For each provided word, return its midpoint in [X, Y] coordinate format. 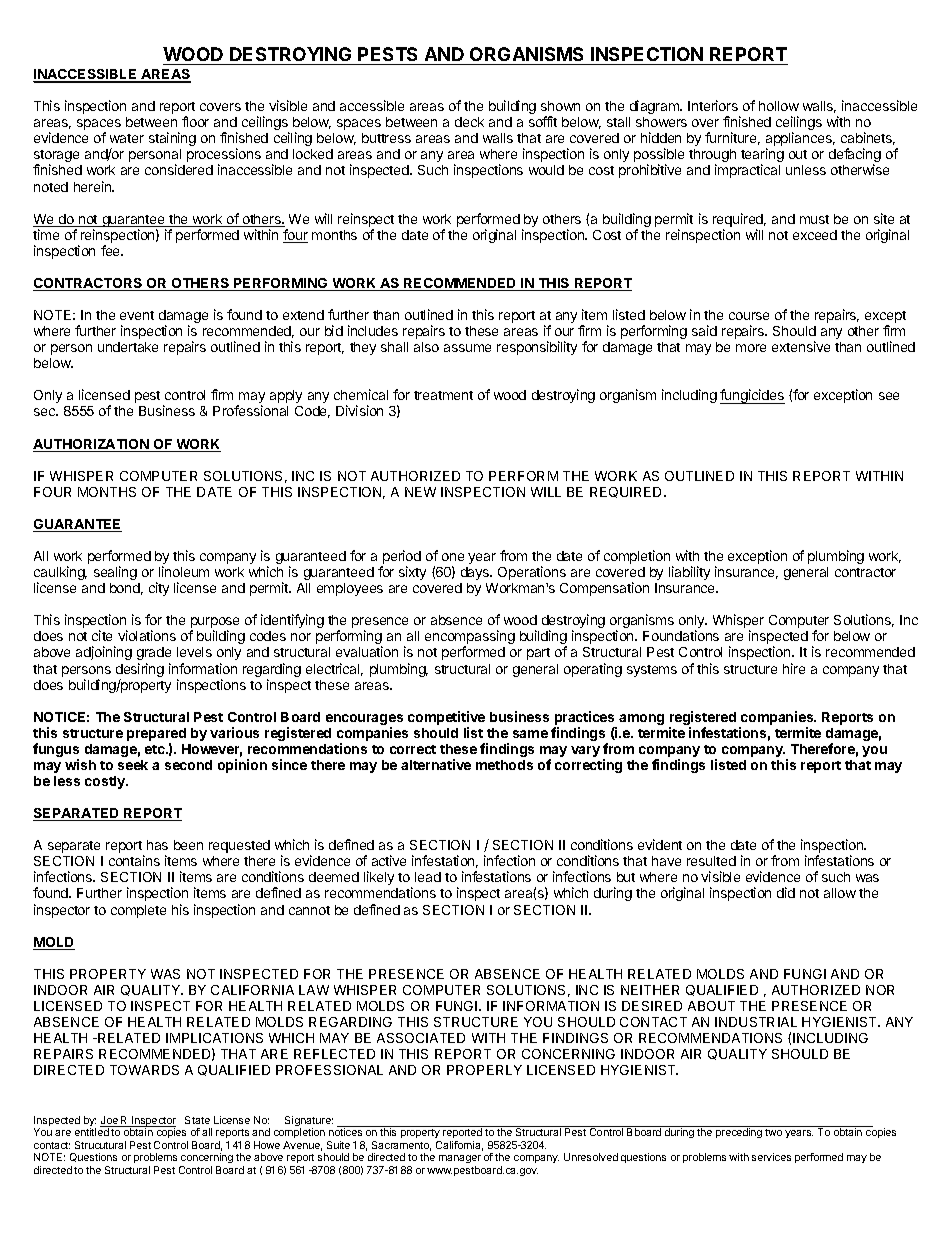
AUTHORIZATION [92, 445]
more [751, 348]
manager [460, 1159]
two [773, 1132]
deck [469, 122]
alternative [436, 764]
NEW [420, 492]
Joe [110, 1121]
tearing [762, 156]
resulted [711, 861]
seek [133, 765]
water [127, 138]
